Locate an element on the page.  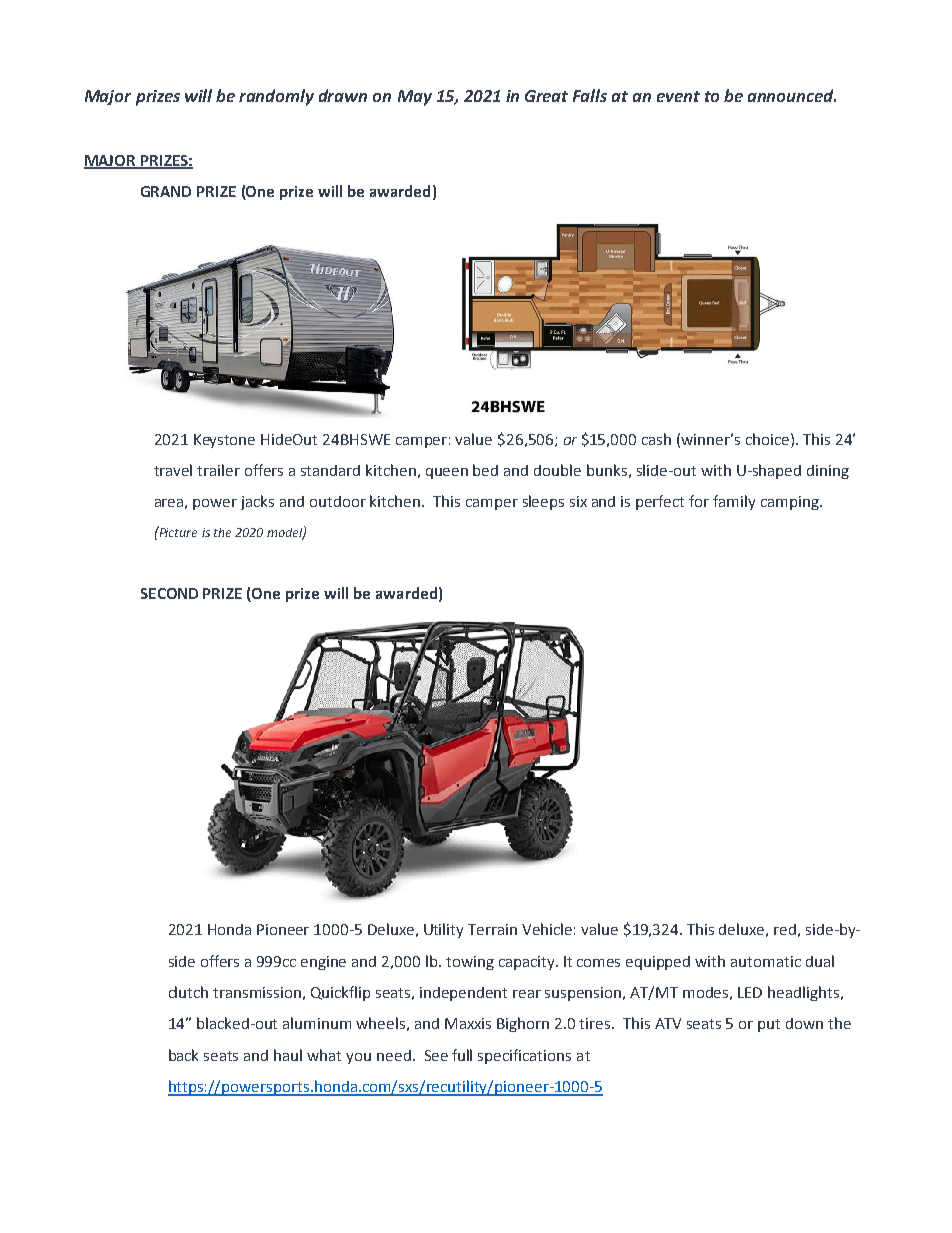
family is located at coordinates (734, 502).
